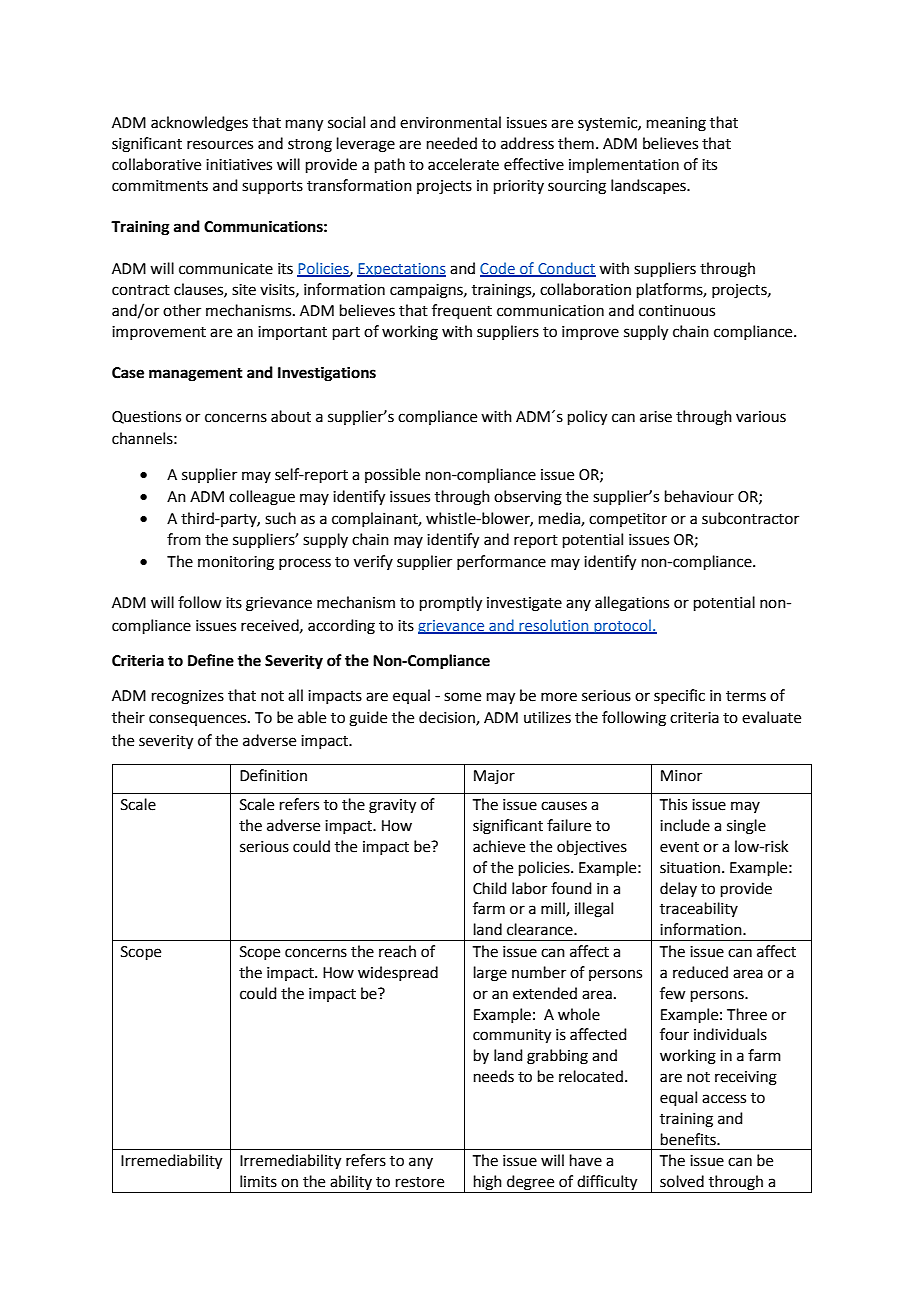 This image has width=924, height=1308. Describe the element at coordinates (452, 143) in the image. I see `needed` at that location.
